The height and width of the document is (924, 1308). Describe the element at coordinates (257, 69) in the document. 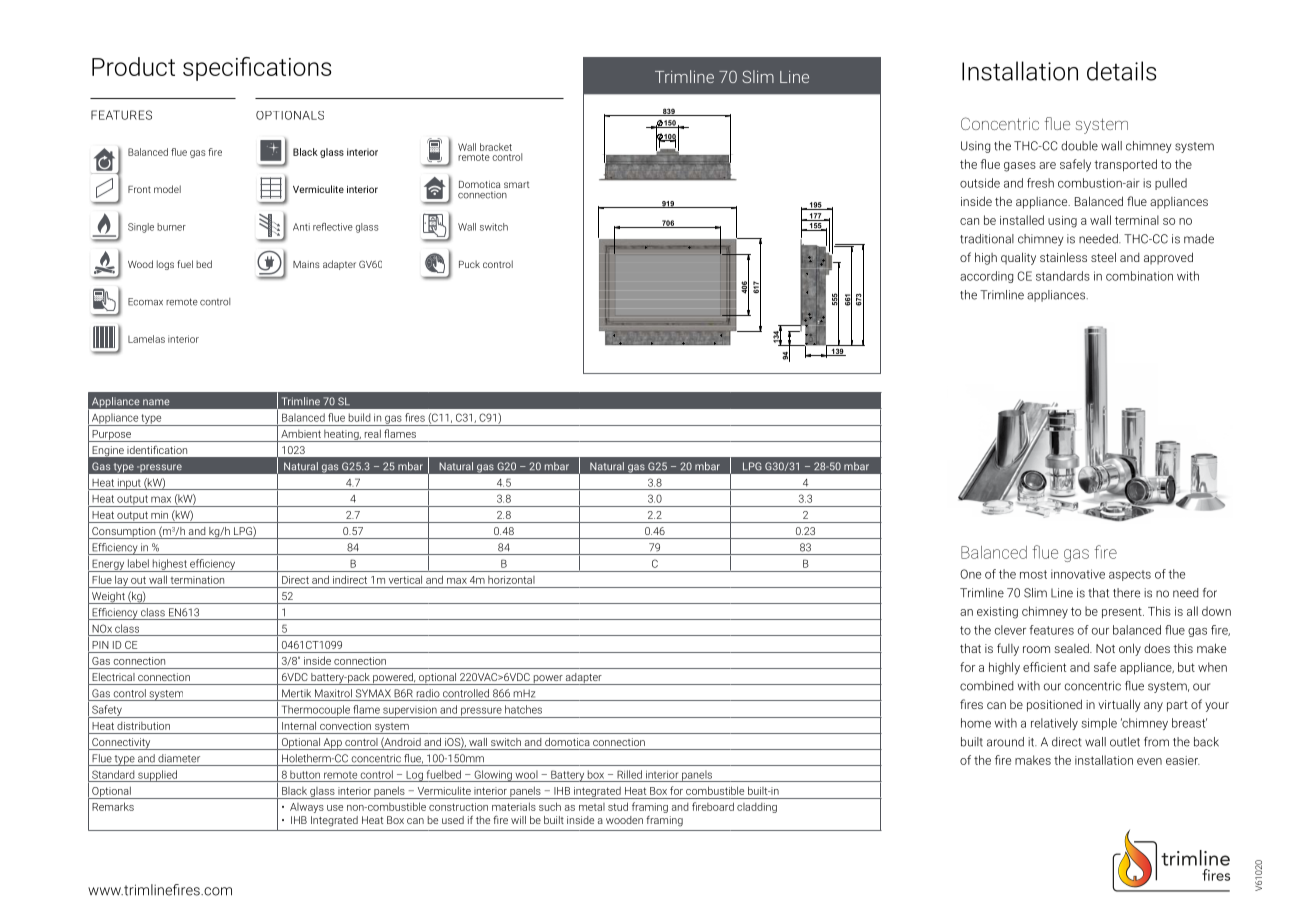

I see `specifications` at that location.
